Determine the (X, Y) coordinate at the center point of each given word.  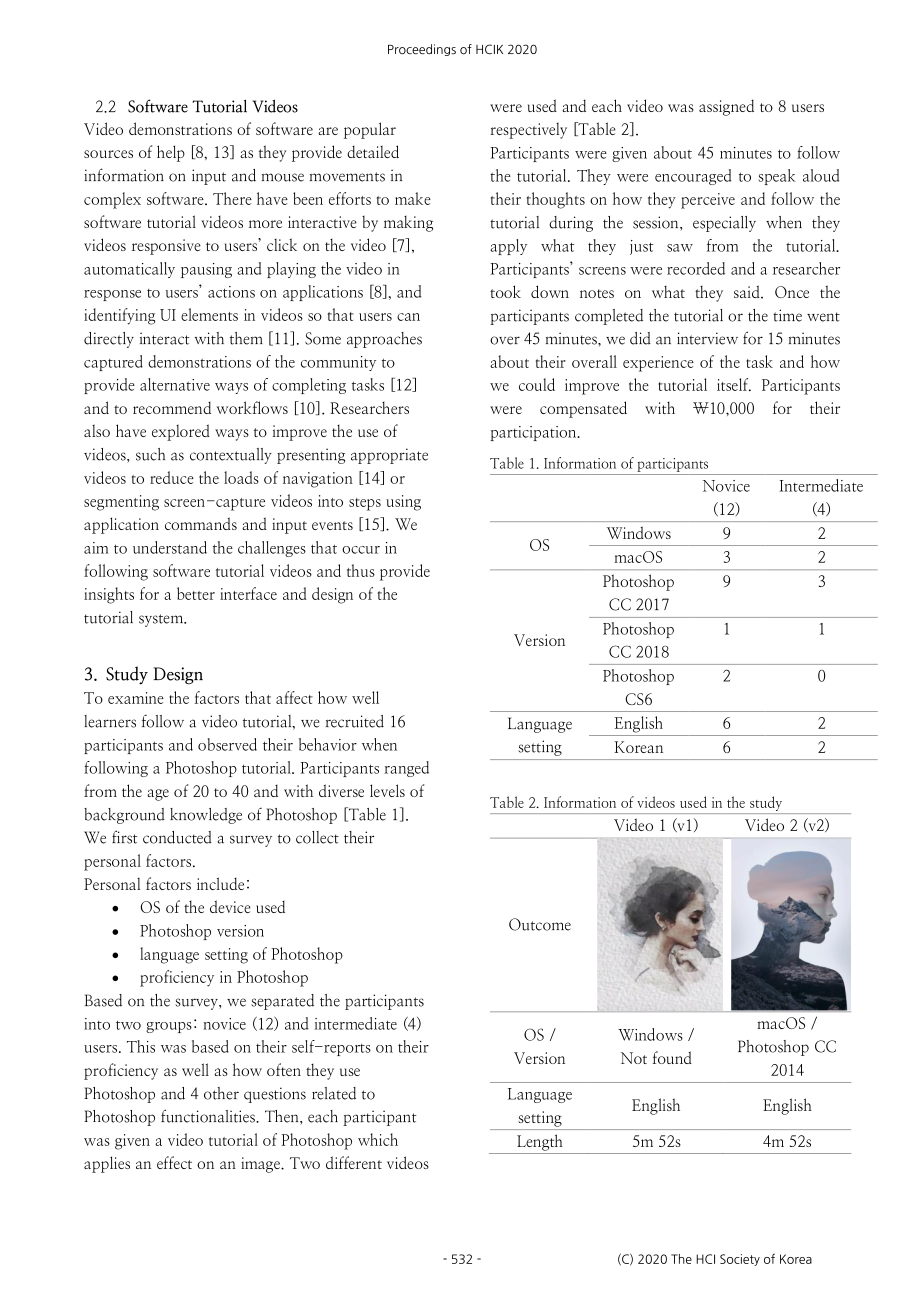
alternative (175, 384)
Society (740, 1260)
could (537, 384)
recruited (355, 721)
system (162, 620)
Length (540, 1142)
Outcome (540, 924)
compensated (583, 409)
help (171, 153)
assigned (726, 108)
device (230, 906)
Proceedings (422, 50)
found (672, 1057)
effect (174, 1162)
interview (707, 338)
